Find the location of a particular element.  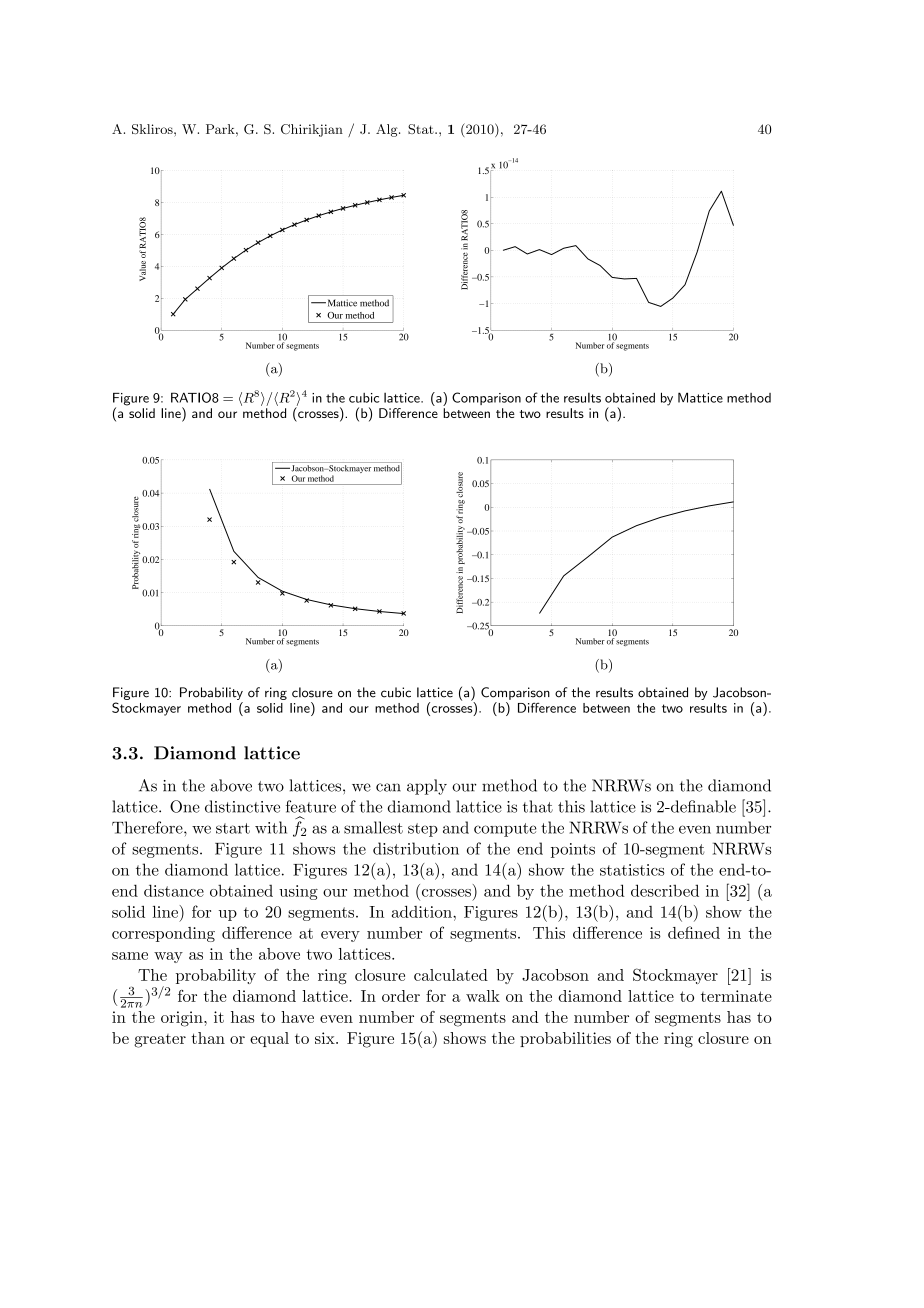

origin is located at coordinates (183, 1019).
